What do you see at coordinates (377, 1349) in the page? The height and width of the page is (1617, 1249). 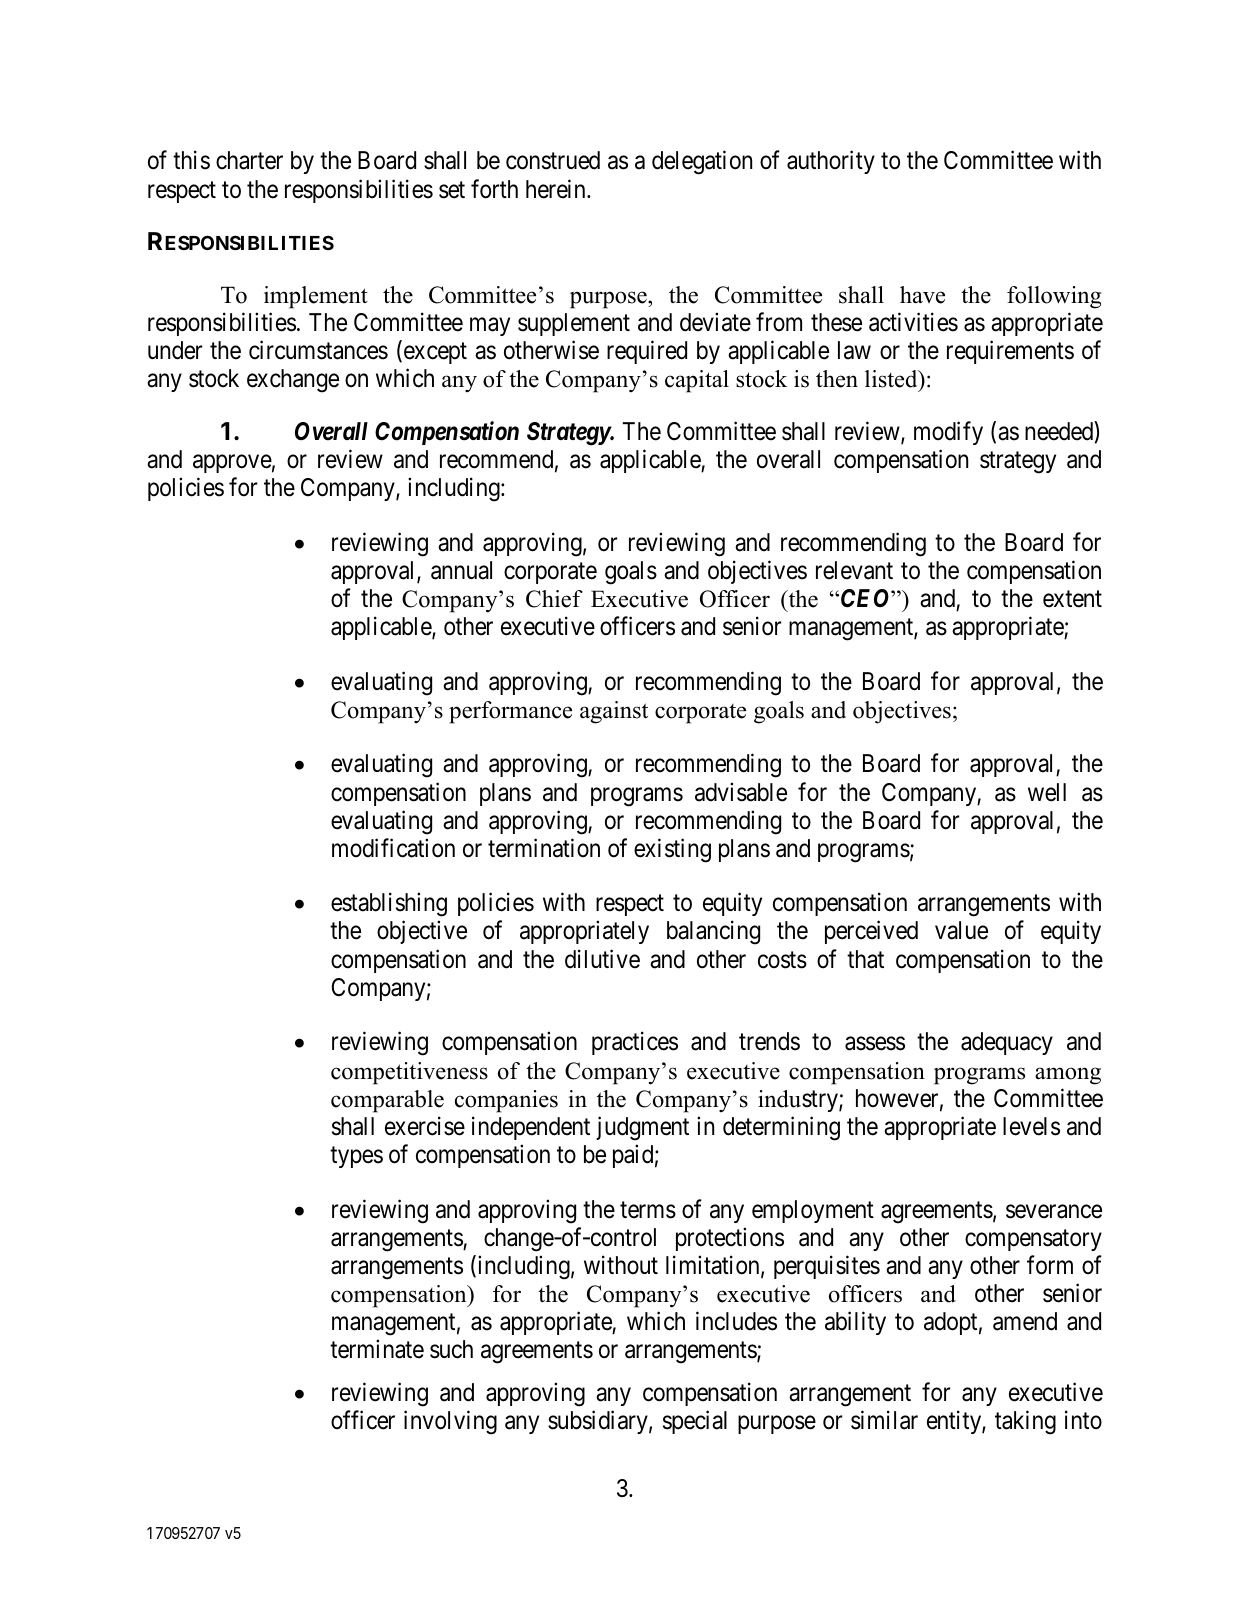 I see `terminate` at bounding box center [377, 1349].
